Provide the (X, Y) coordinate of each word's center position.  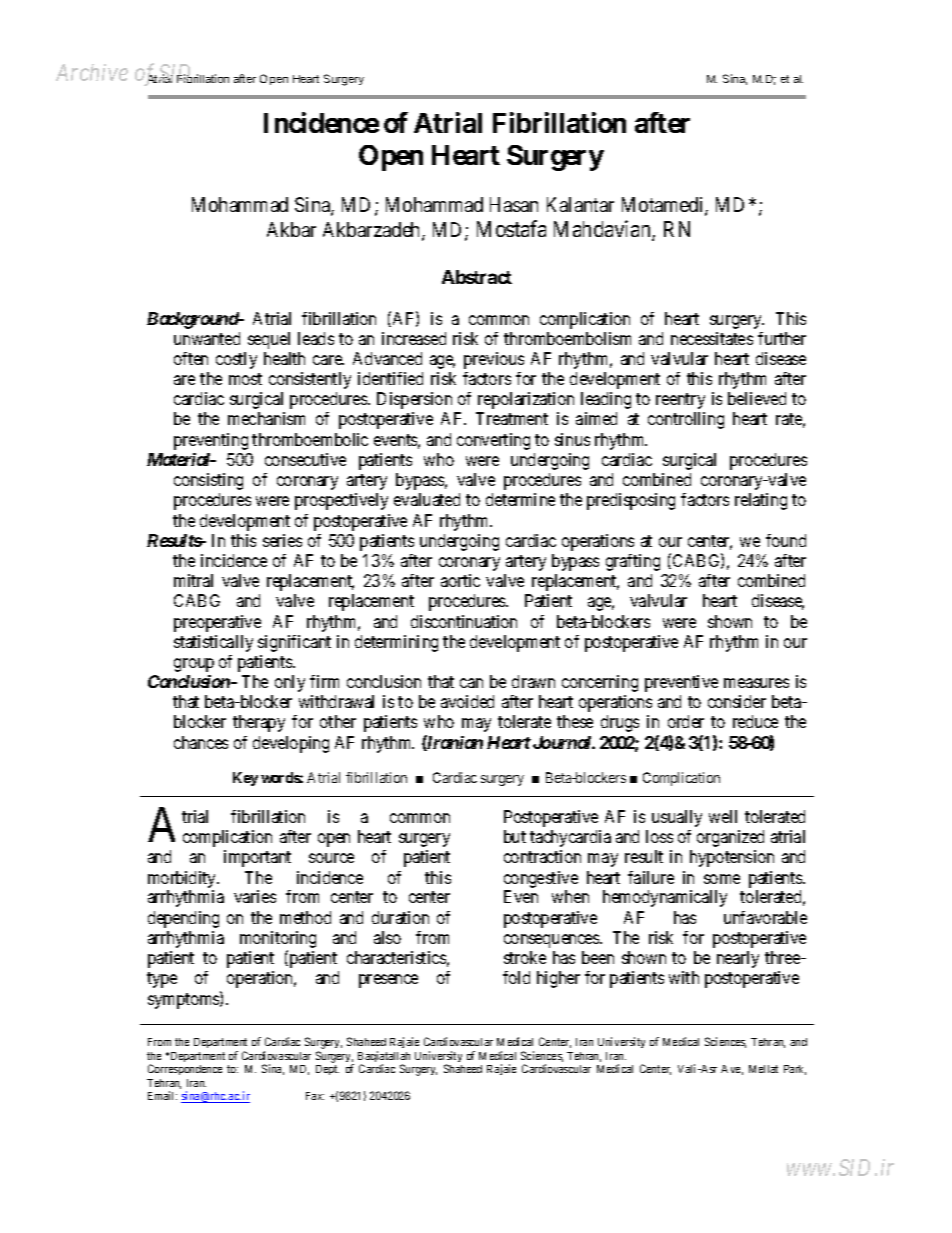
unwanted (207, 338)
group (194, 665)
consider (737, 701)
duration (400, 917)
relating (761, 501)
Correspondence (185, 1069)
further (782, 338)
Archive (92, 72)
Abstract (477, 277)
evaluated (427, 499)
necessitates (712, 338)
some (722, 879)
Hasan (514, 204)
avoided (467, 701)
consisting (208, 481)
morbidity (183, 879)
